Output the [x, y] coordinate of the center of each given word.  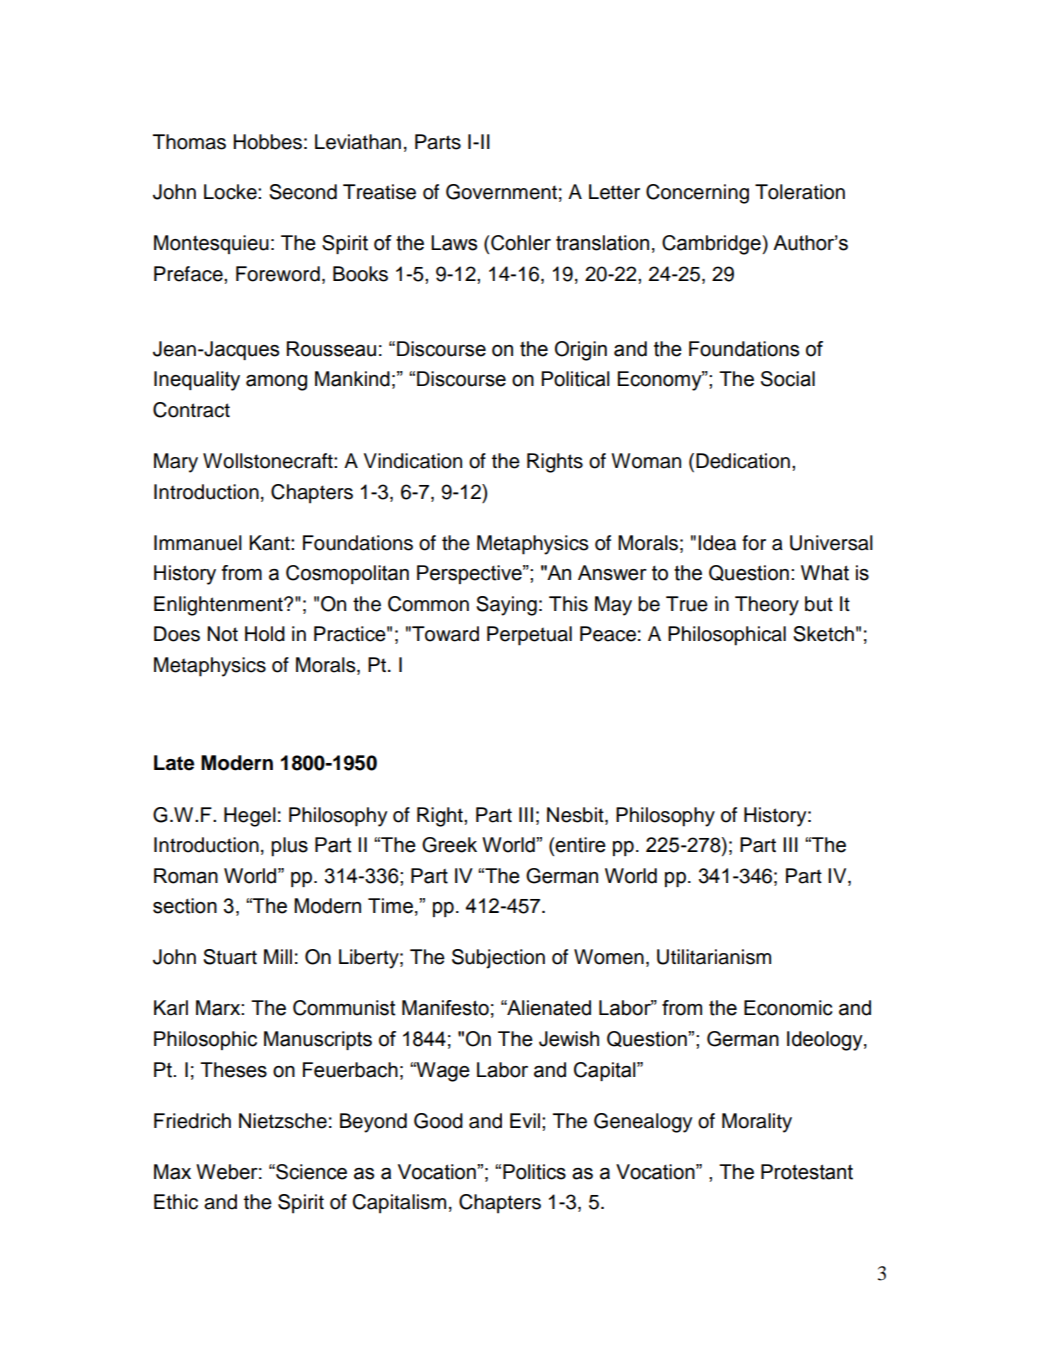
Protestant [807, 1172]
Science [310, 1172]
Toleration [800, 192]
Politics [534, 1172]
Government [501, 192]
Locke [231, 192]
